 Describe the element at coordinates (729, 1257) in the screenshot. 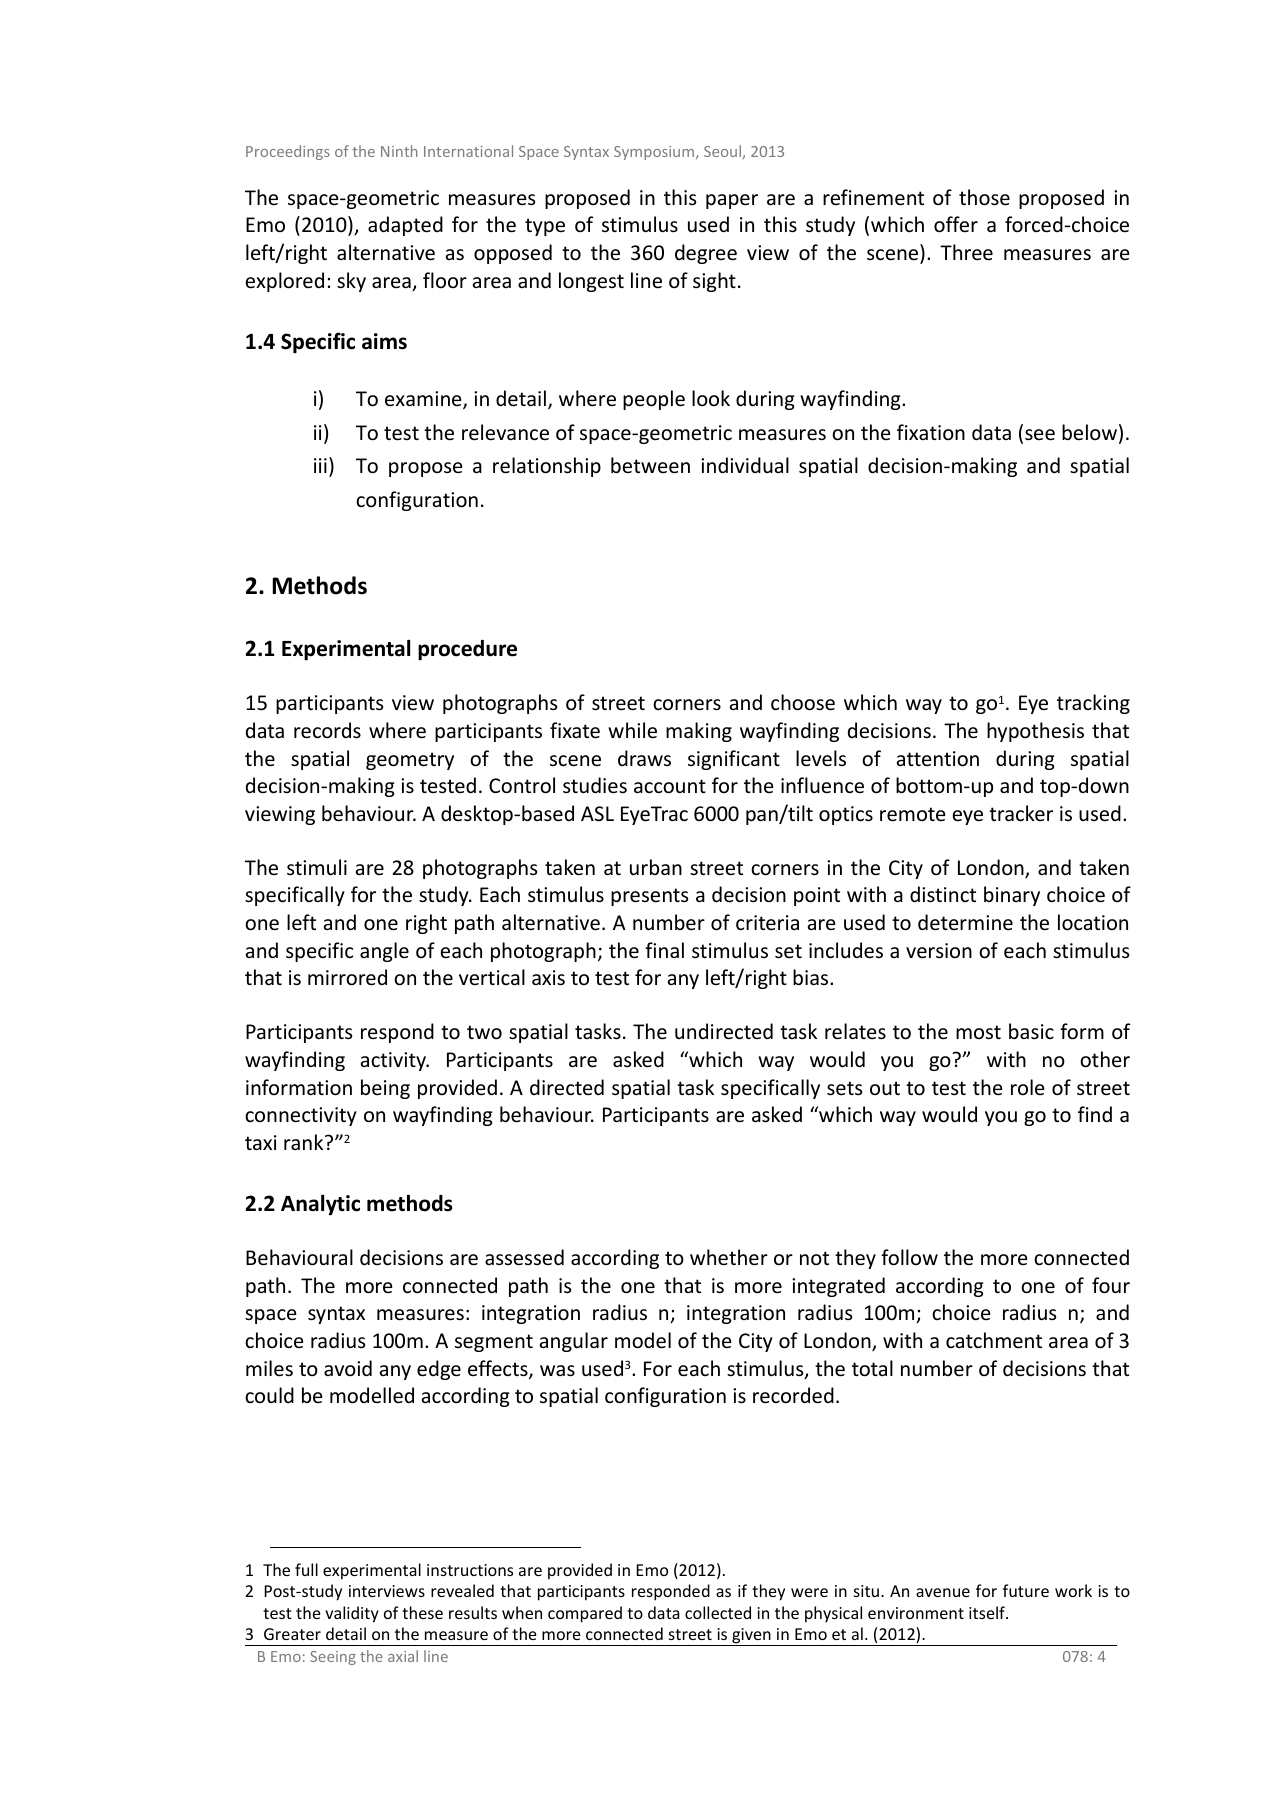

I see `whether` at that location.
